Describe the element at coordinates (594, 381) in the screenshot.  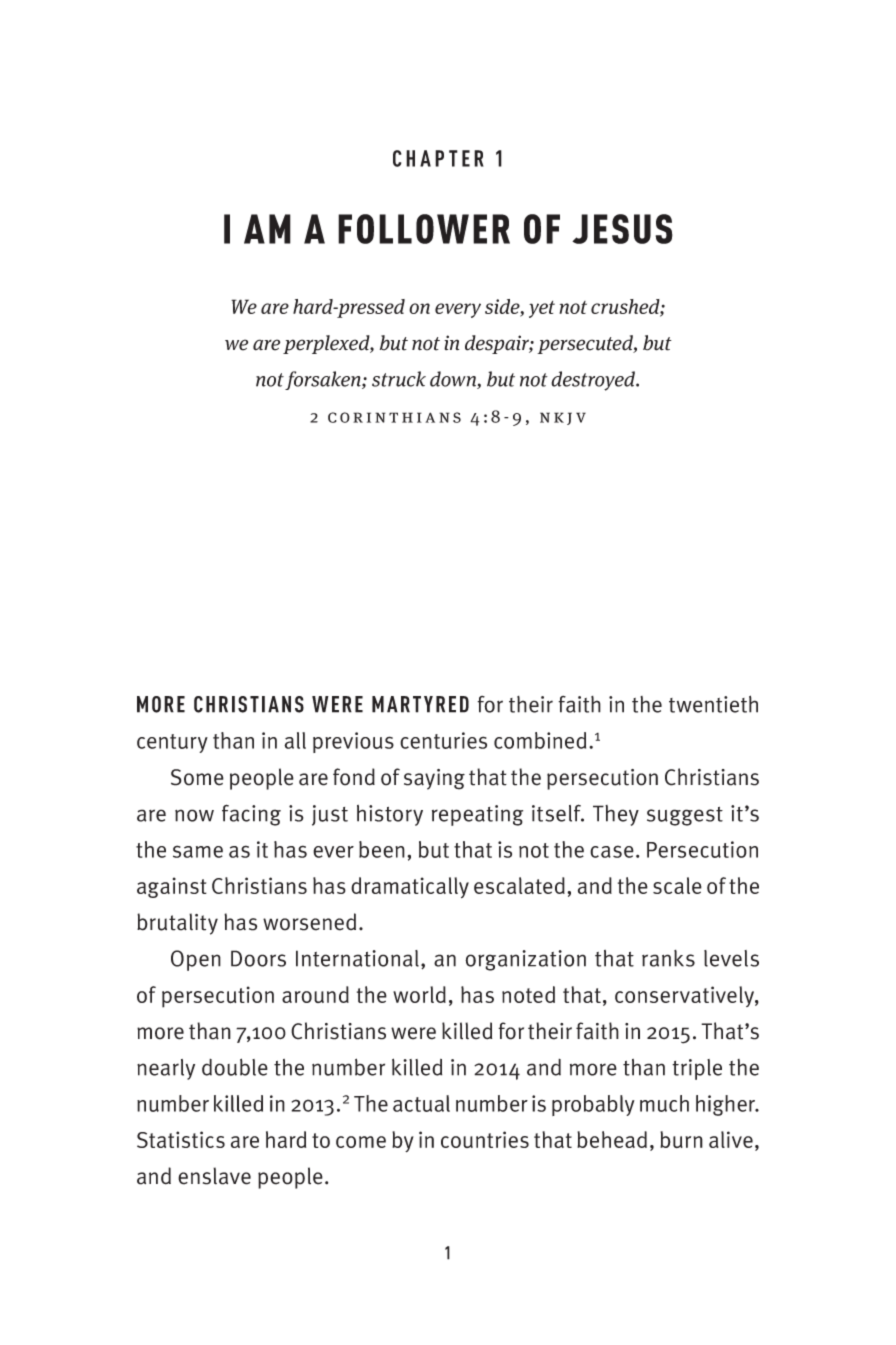
I see `destroyed` at that location.
